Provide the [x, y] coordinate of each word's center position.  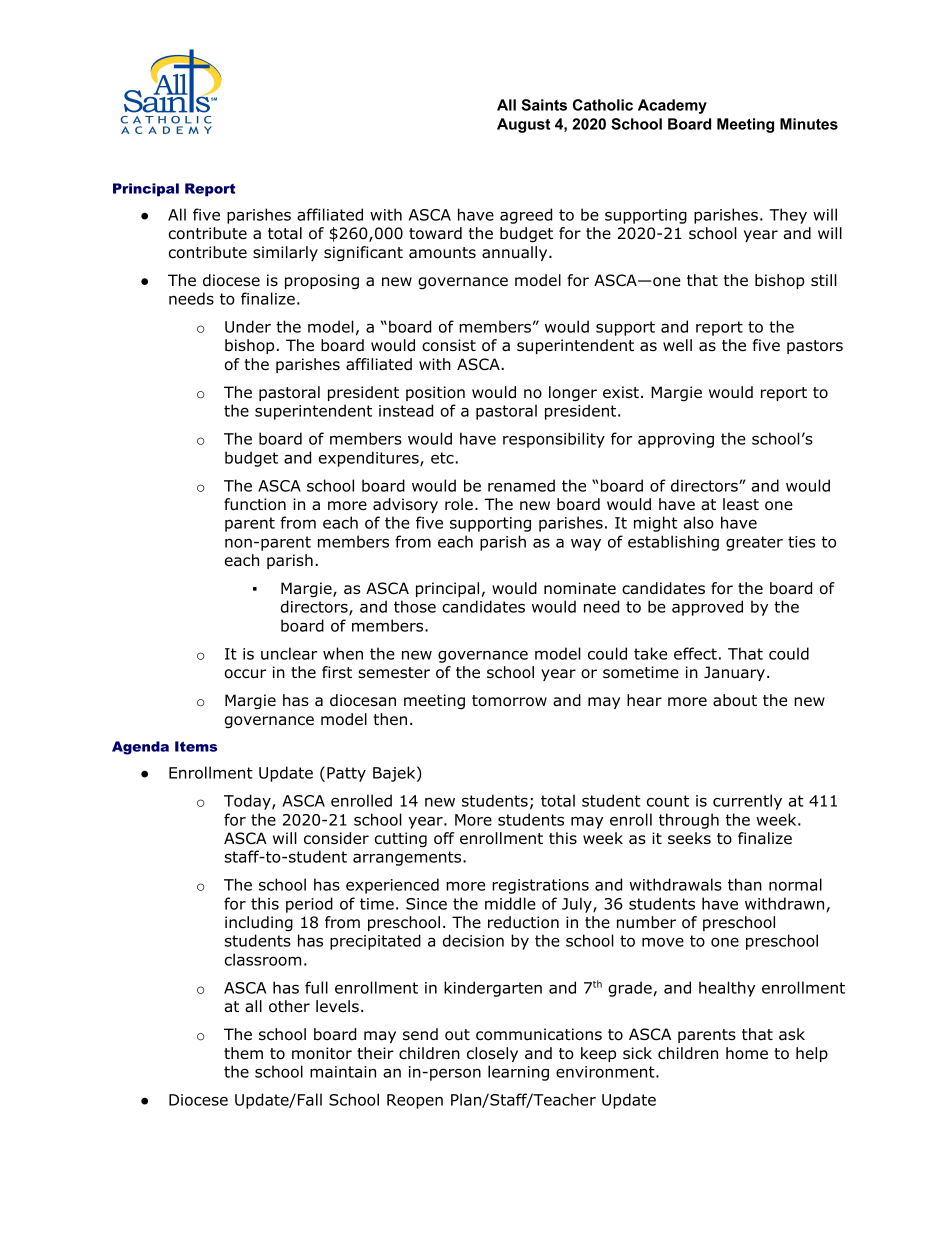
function [255, 504]
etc [443, 458]
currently [747, 802]
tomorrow [509, 701]
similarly [285, 253]
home [747, 1053]
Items [196, 746]
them [243, 1053]
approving [676, 440]
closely [492, 1054]
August [523, 125]
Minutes [809, 124]
